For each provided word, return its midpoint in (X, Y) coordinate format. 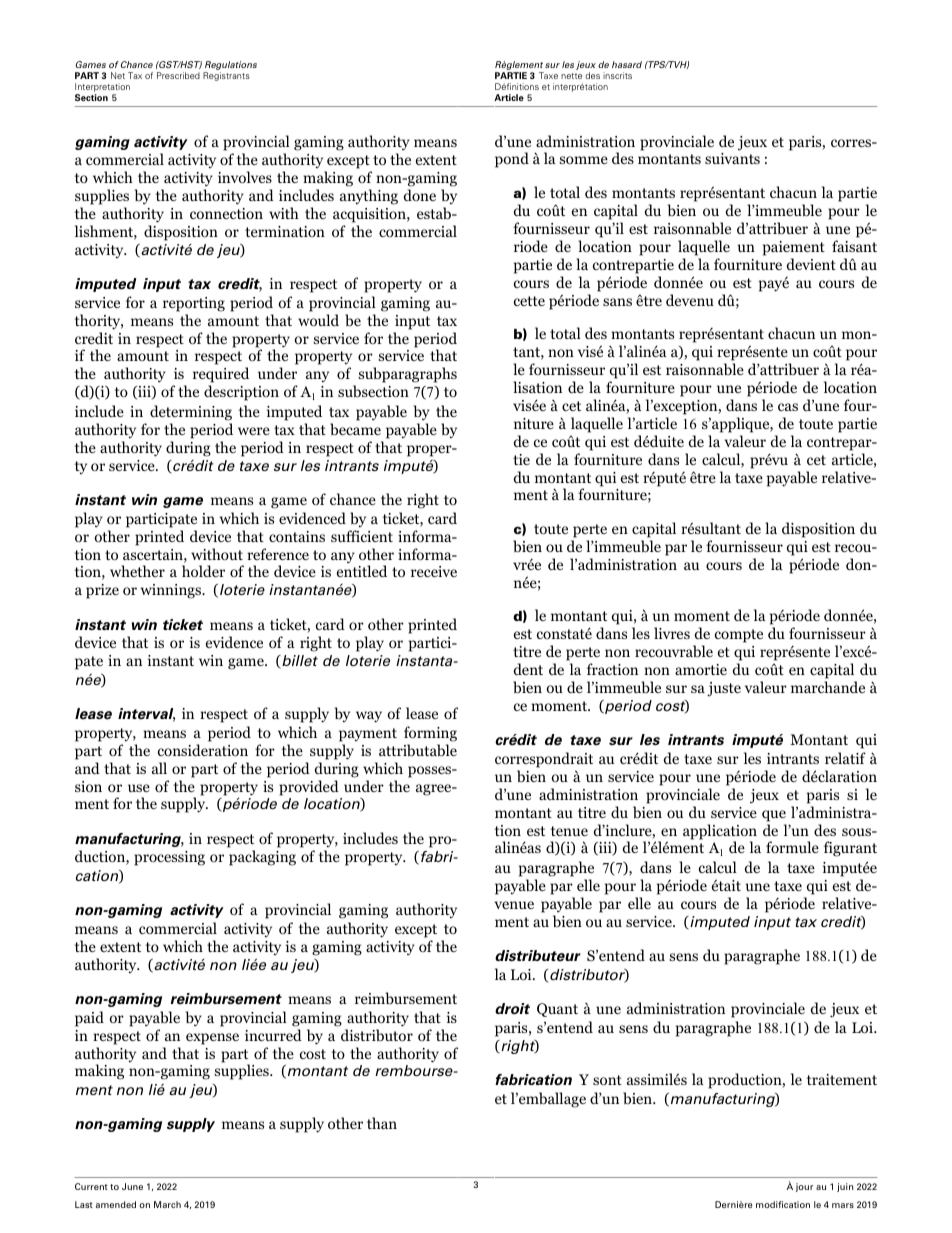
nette (571, 76)
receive (434, 571)
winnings (172, 591)
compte (739, 636)
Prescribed (178, 75)
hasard (627, 64)
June (132, 1186)
